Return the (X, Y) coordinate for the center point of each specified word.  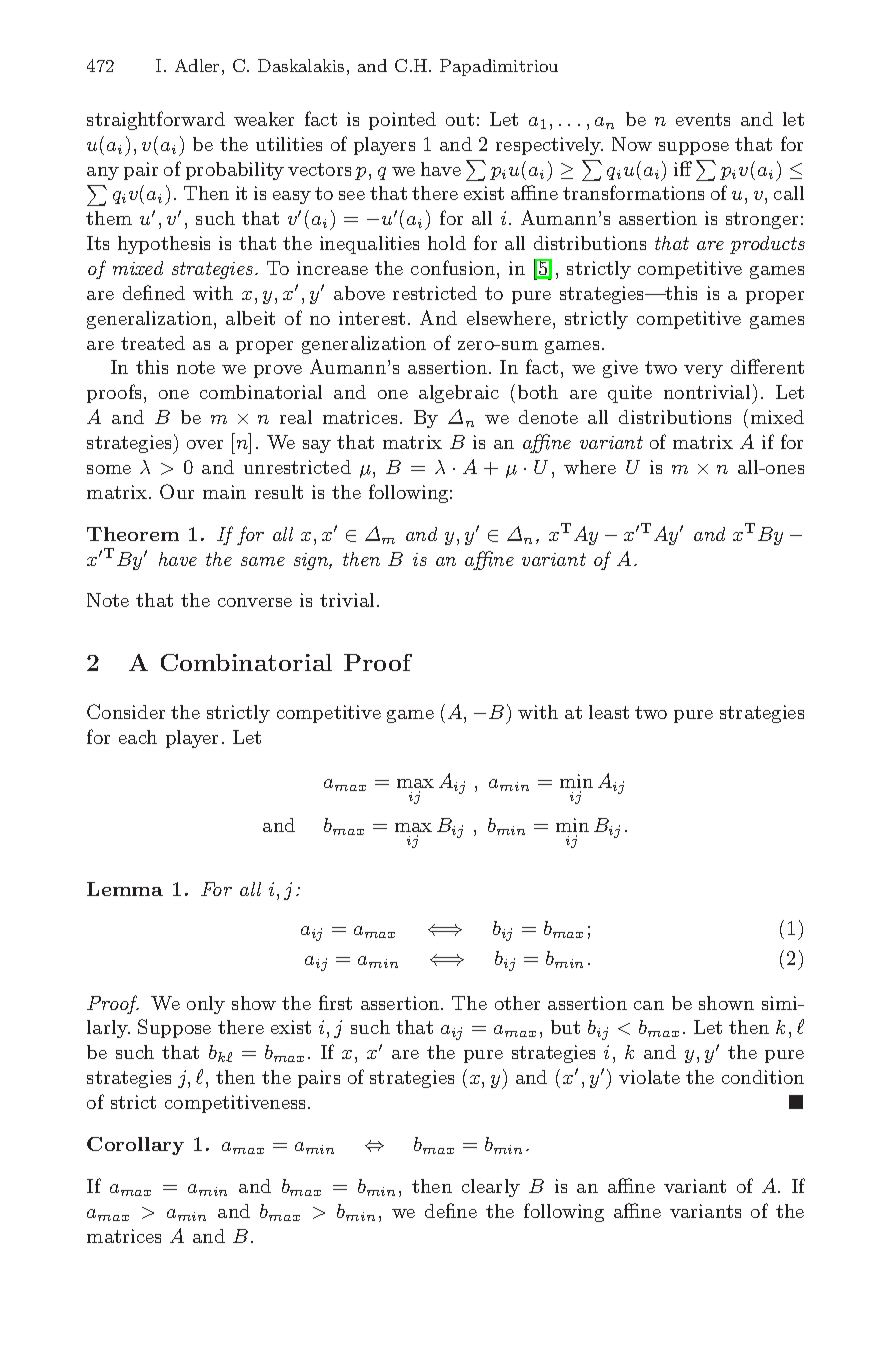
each (138, 737)
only (206, 1005)
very (703, 371)
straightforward (156, 120)
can (649, 1005)
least (609, 712)
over (205, 444)
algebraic (459, 394)
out (460, 119)
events (703, 119)
